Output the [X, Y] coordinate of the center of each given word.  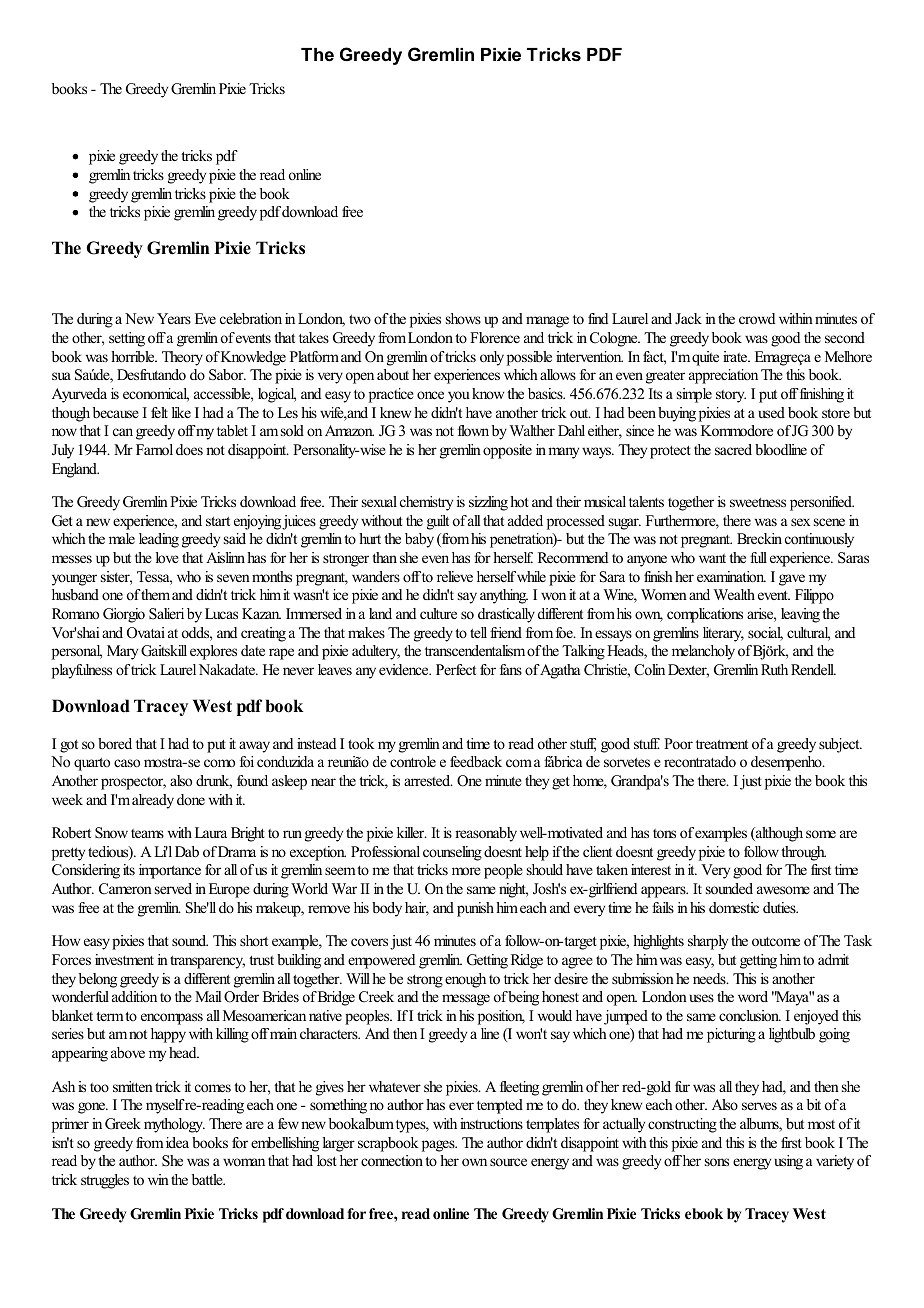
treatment [722, 744]
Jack [688, 318]
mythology [174, 1125]
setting [127, 339]
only [492, 358]
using [788, 1162]
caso [127, 763]
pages [439, 1146]
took [361, 743]
